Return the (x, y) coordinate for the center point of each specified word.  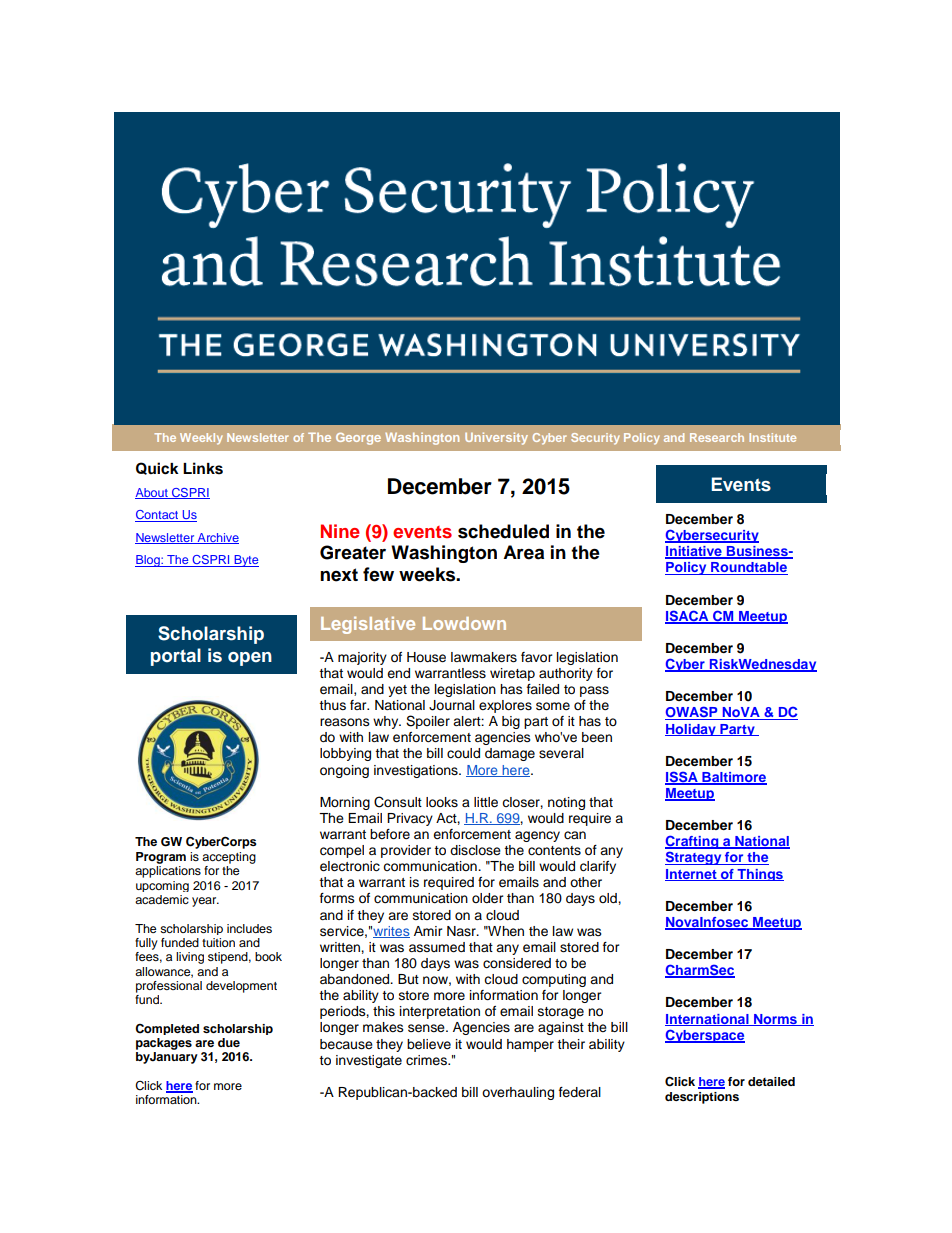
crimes (427, 1060)
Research (717, 437)
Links (203, 468)
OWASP (692, 713)
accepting (229, 858)
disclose (475, 850)
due (229, 1042)
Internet (692, 875)
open (250, 659)
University (496, 438)
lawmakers (484, 657)
